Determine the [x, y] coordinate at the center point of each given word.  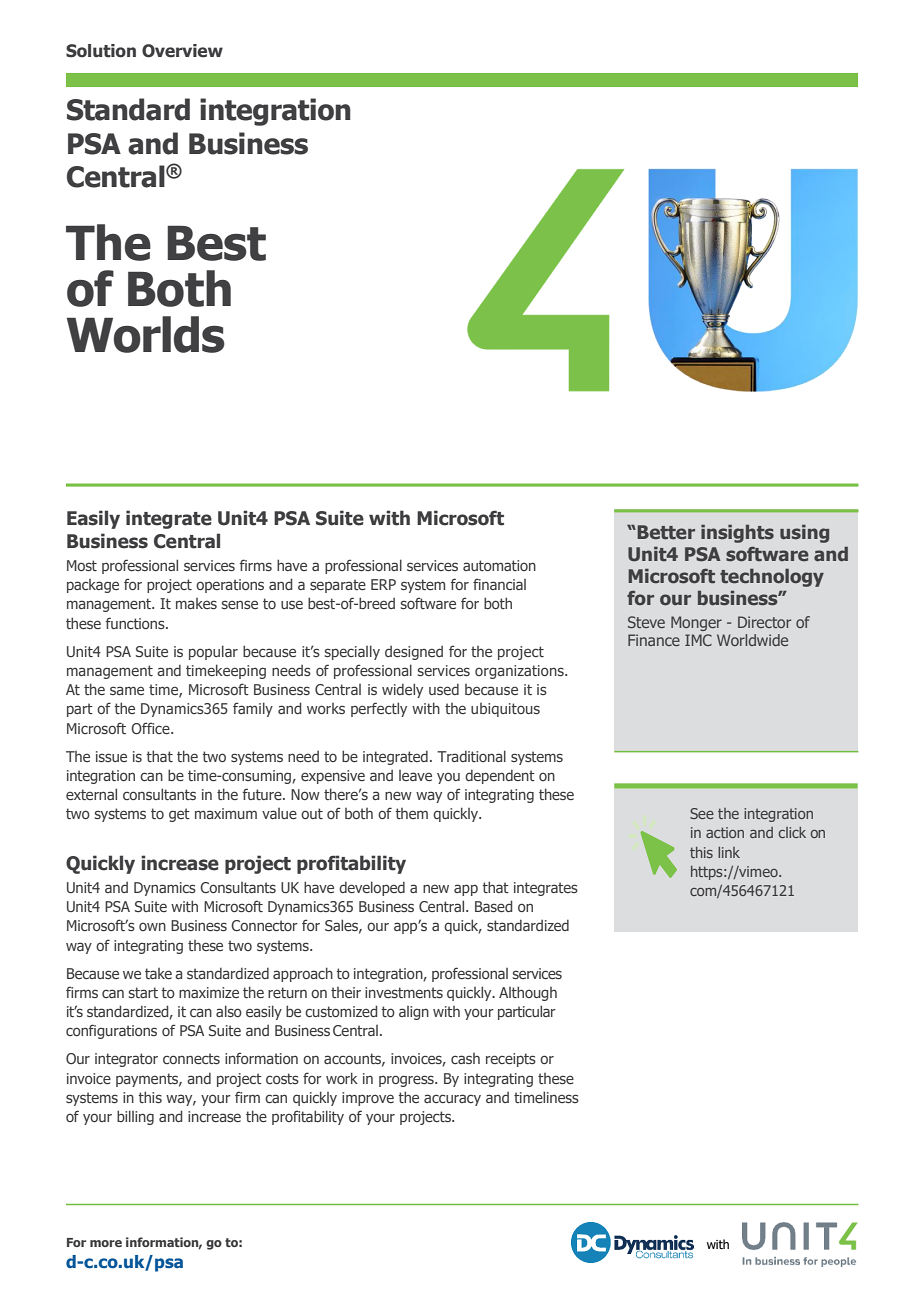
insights [737, 534]
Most [82, 565]
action [725, 832]
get [179, 815]
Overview [182, 51]
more [106, 1243]
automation [499, 565]
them [411, 813]
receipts [511, 1060]
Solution [101, 51]
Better [666, 532]
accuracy [452, 1100]
